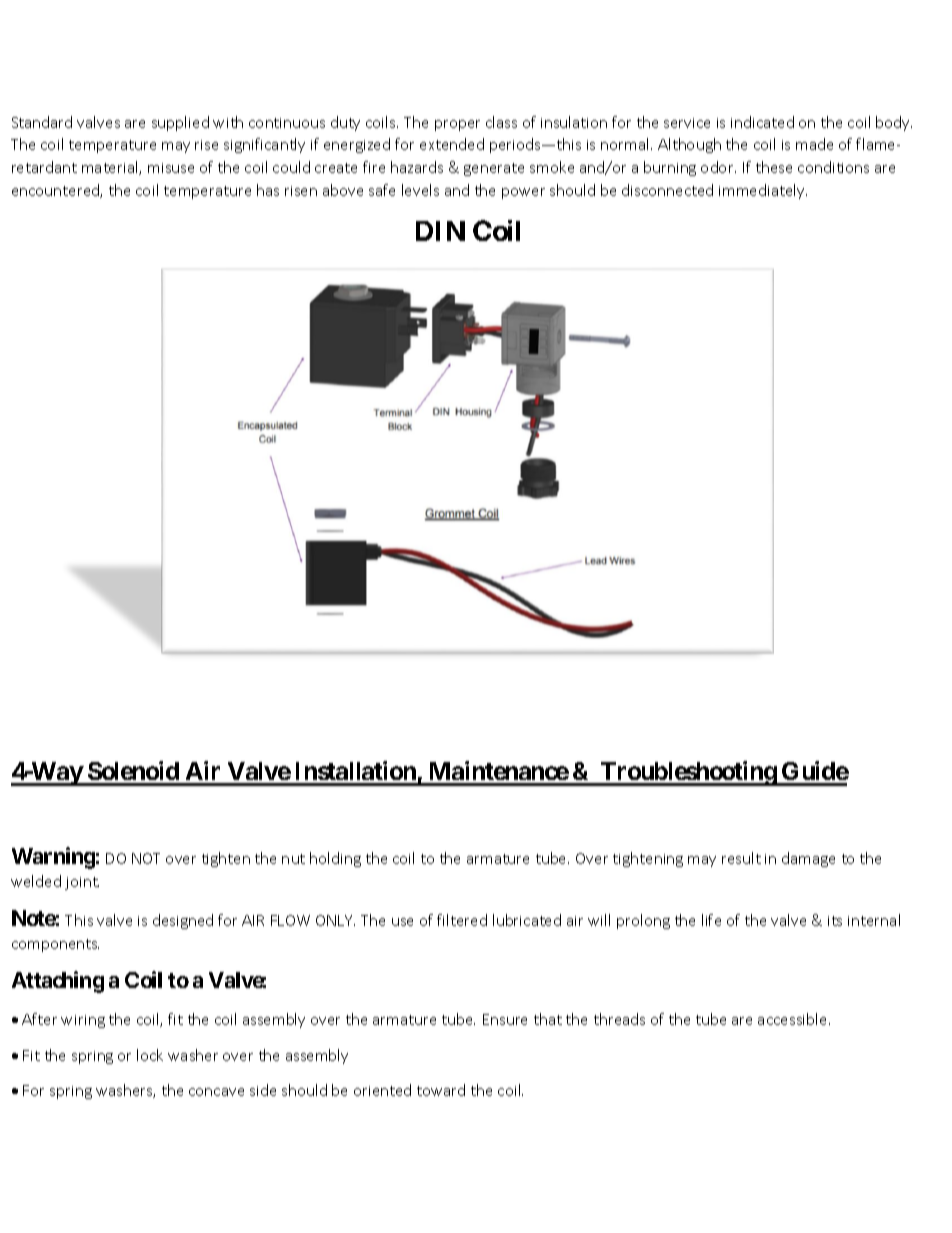 The image size is (952, 1233). What do you see at coordinates (688, 773) in the screenshot?
I see `Troubleshooting` at bounding box center [688, 773].
